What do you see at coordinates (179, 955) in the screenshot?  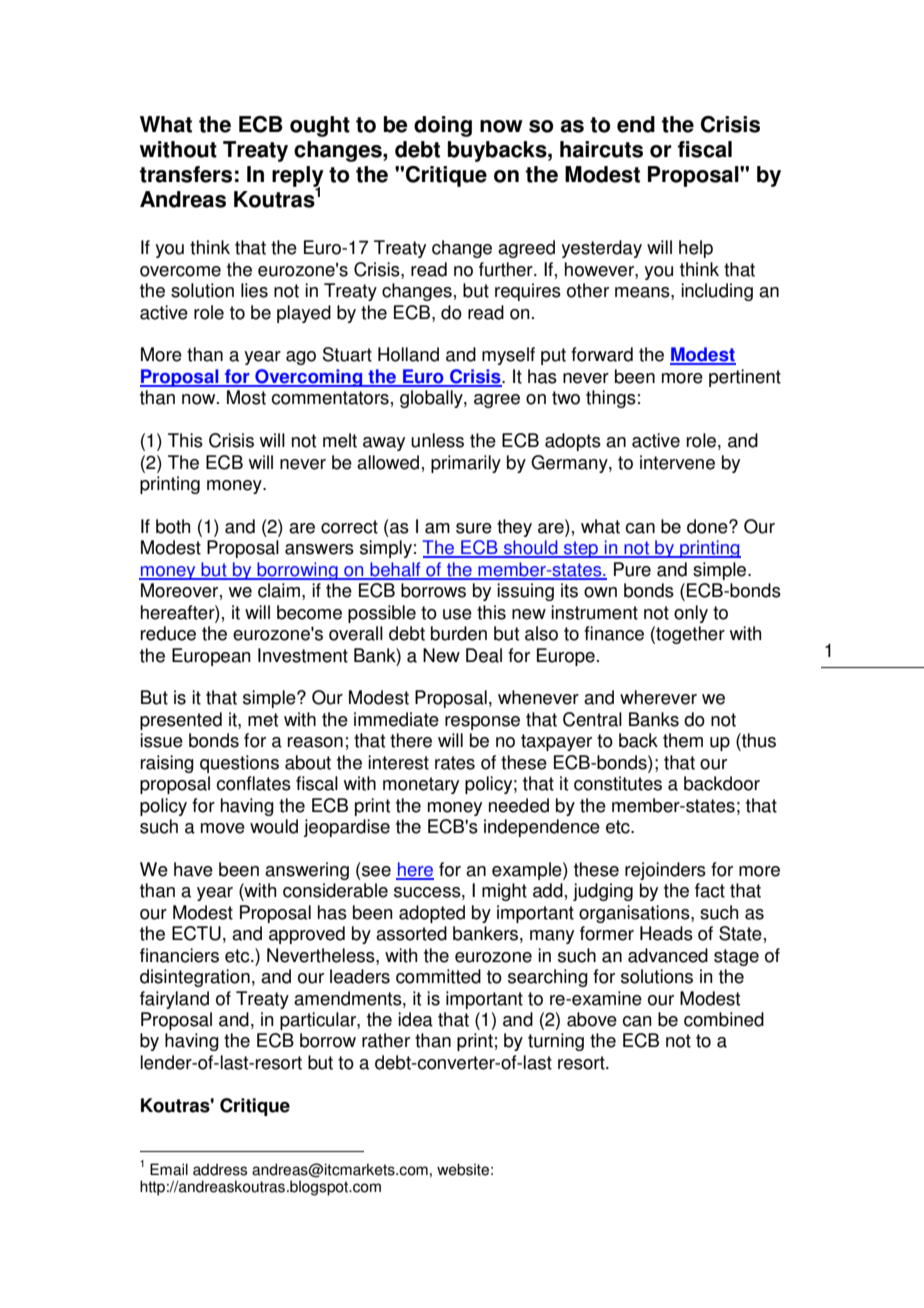 I see `financiers` at bounding box center [179, 955].
